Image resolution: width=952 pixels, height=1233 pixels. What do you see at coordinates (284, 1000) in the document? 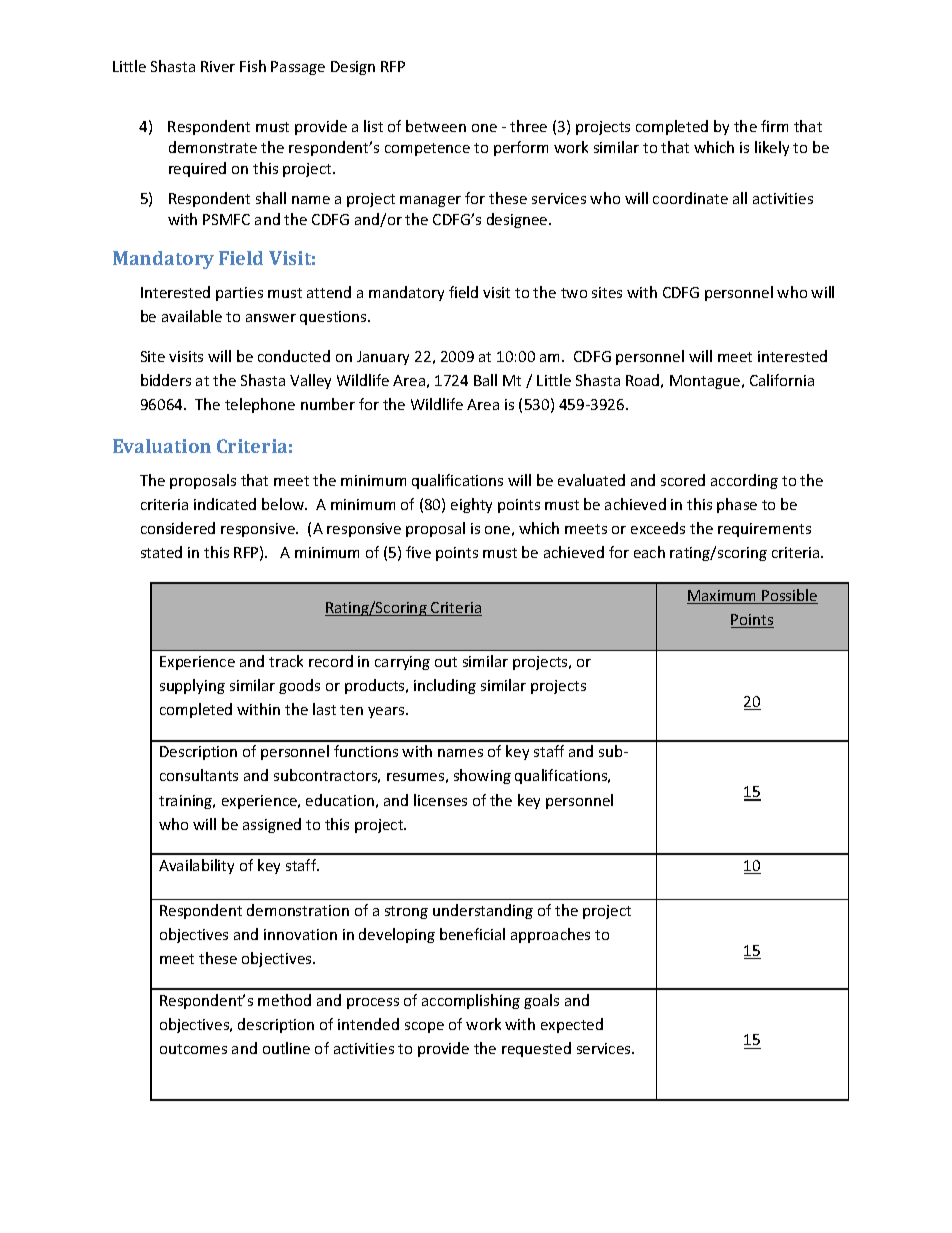
I see `method` at bounding box center [284, 1000].
